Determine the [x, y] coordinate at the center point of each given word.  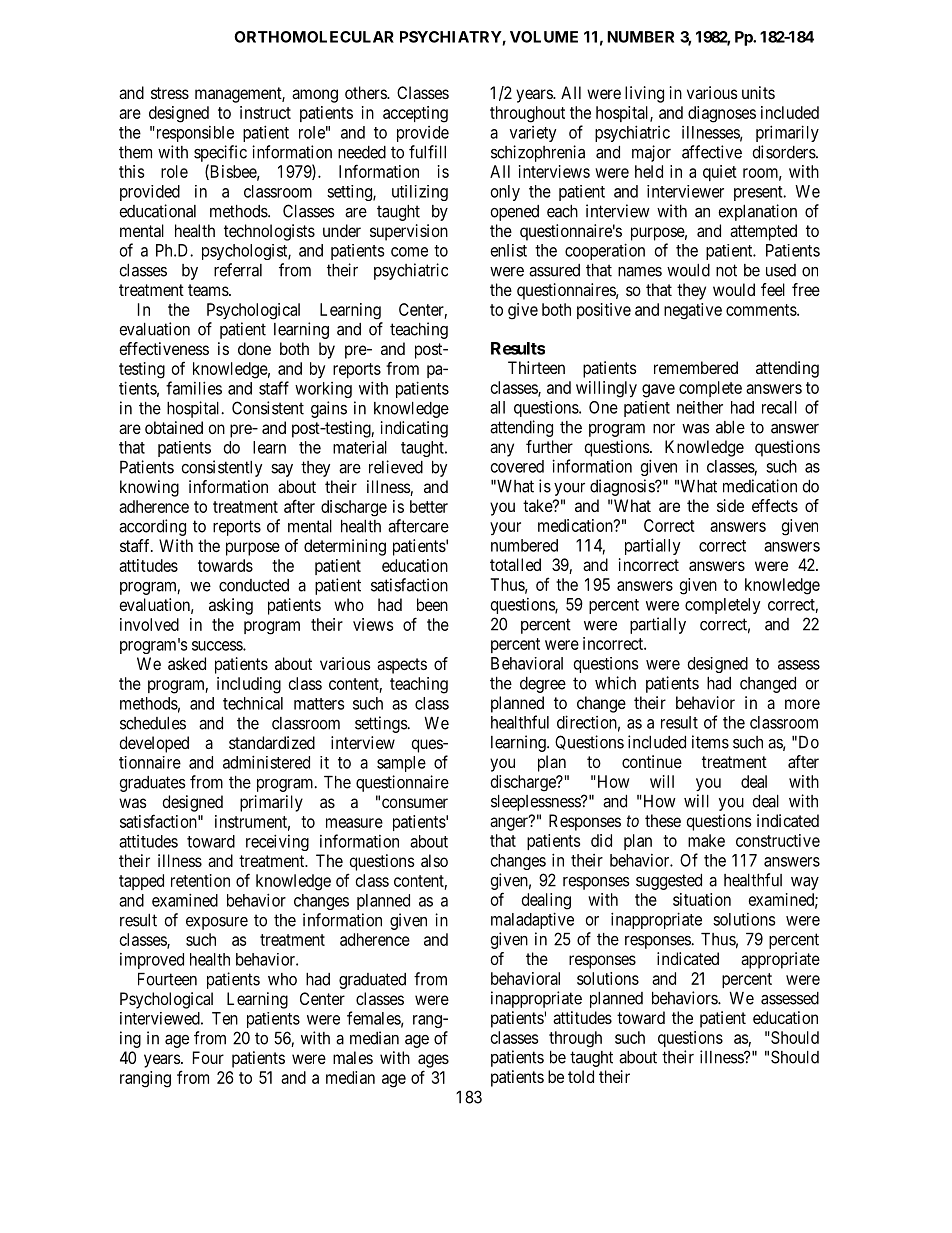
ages [433, 1061]
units [758, 92]
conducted [254, 585]
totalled [515, 564]
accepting [415, 114]
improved [152, 961]
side [730, 505]
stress [170, 93]
